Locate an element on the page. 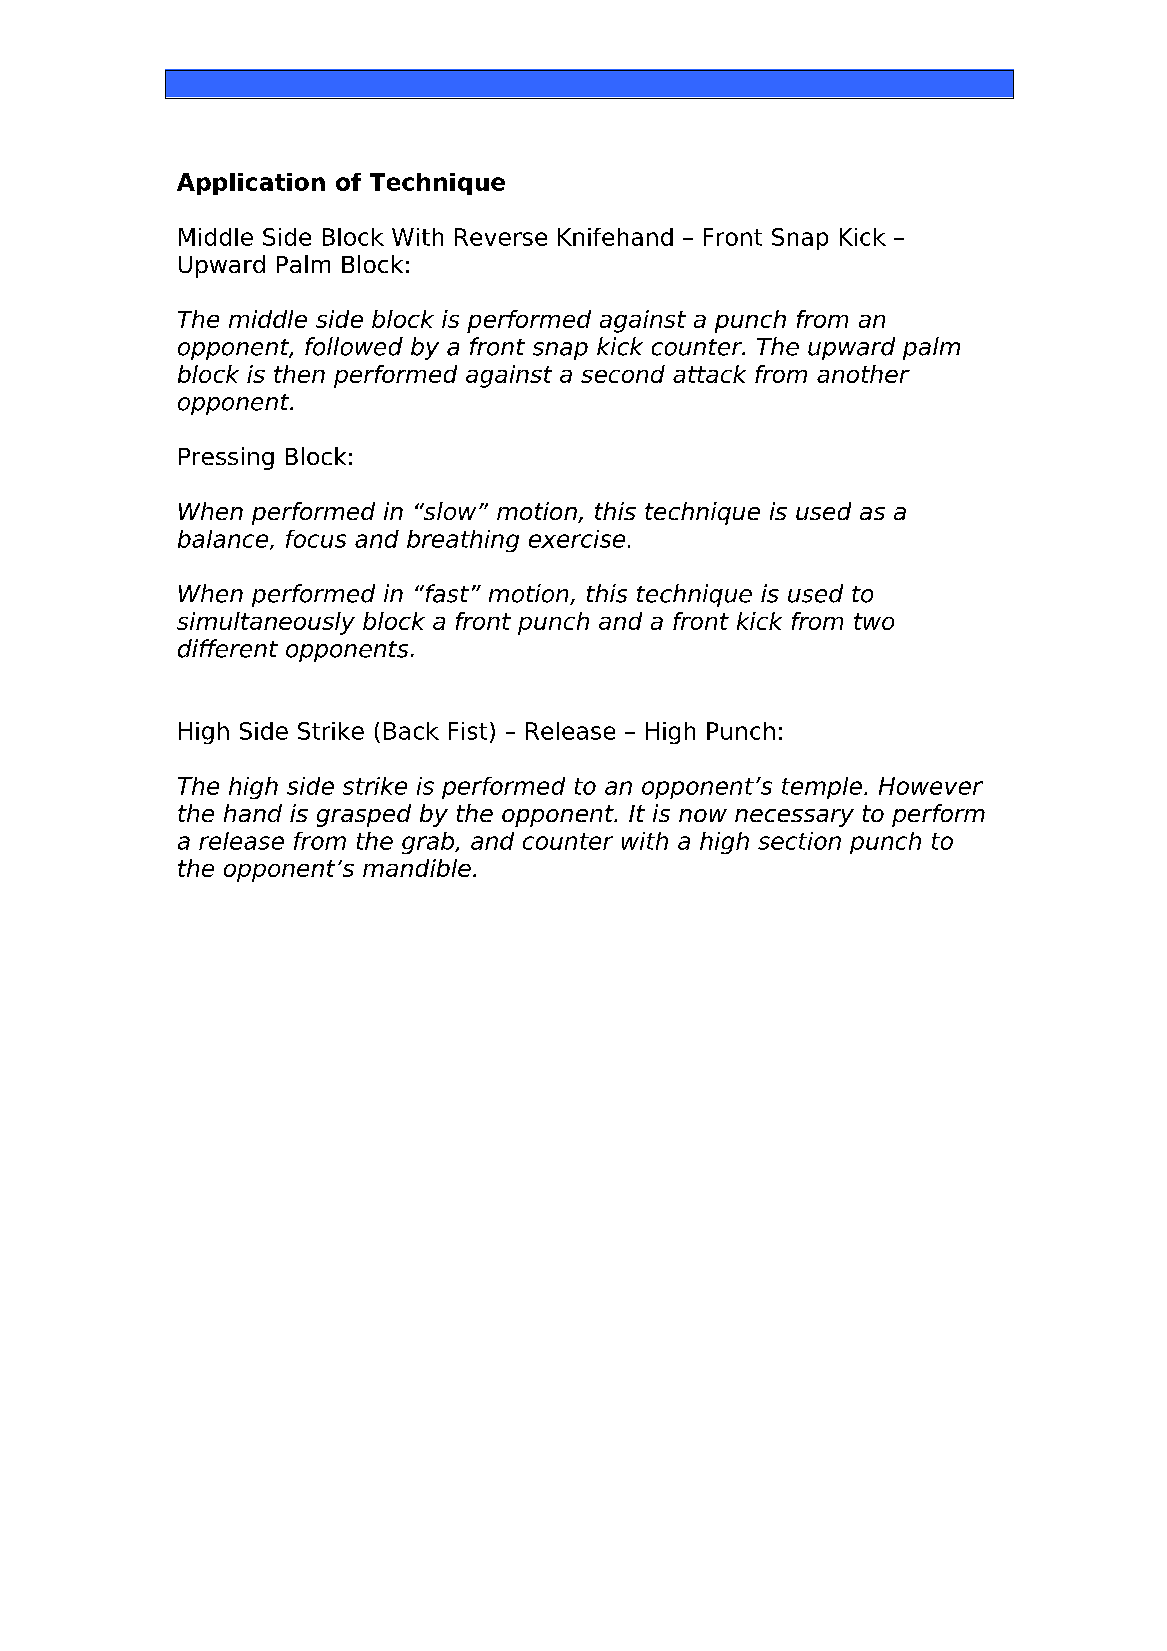 This image has width=1167, height=1651. Pressing is located at coordinates (226, 458).
